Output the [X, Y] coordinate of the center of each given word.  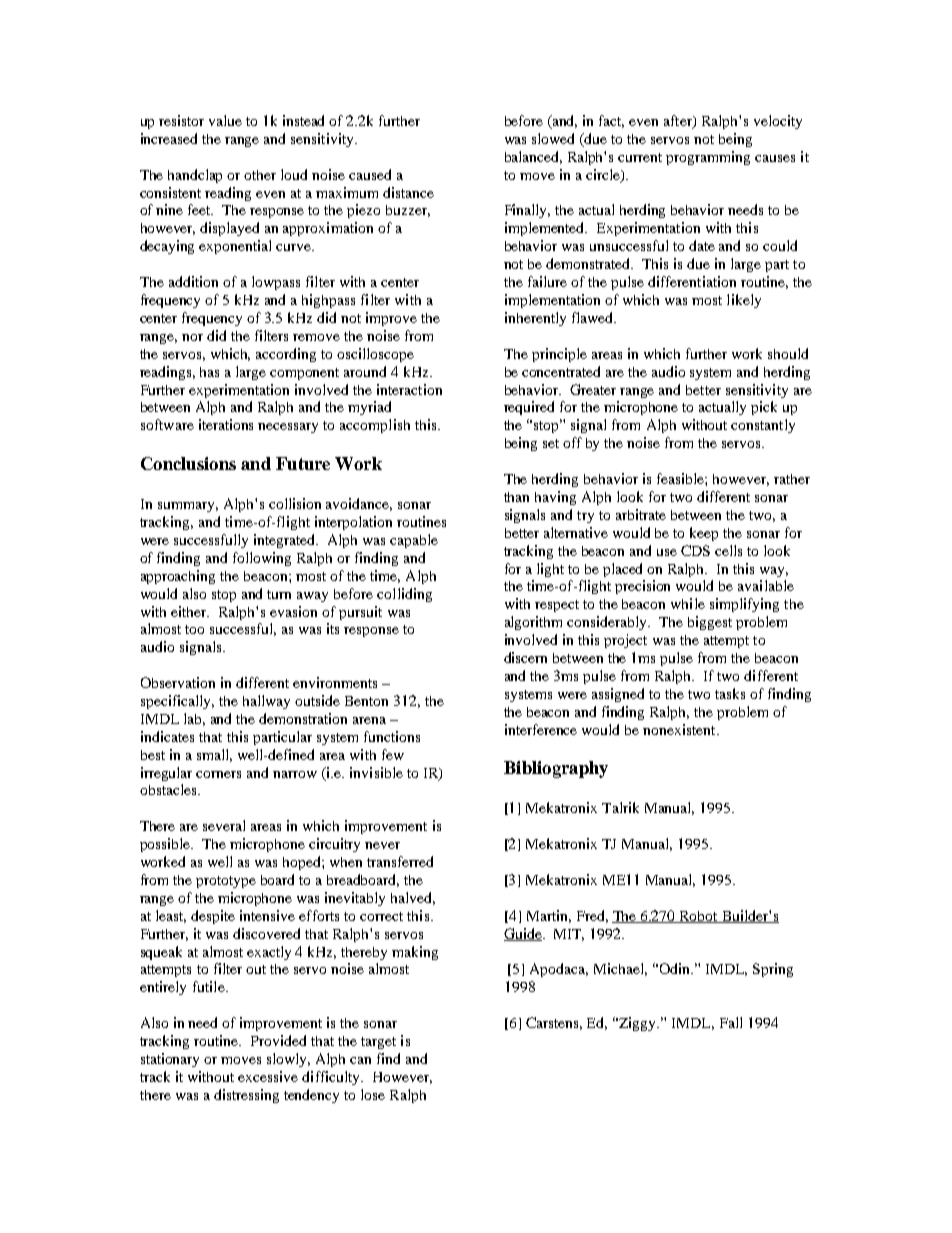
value [225, 120]
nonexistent [680, 729]
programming [708, 158]
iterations [226, 424]
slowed [553, 138]
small [214, 755]
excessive [268, 1076]
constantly [763, 426]
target [378, 1043]
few [393, 754]
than [516, 497]
